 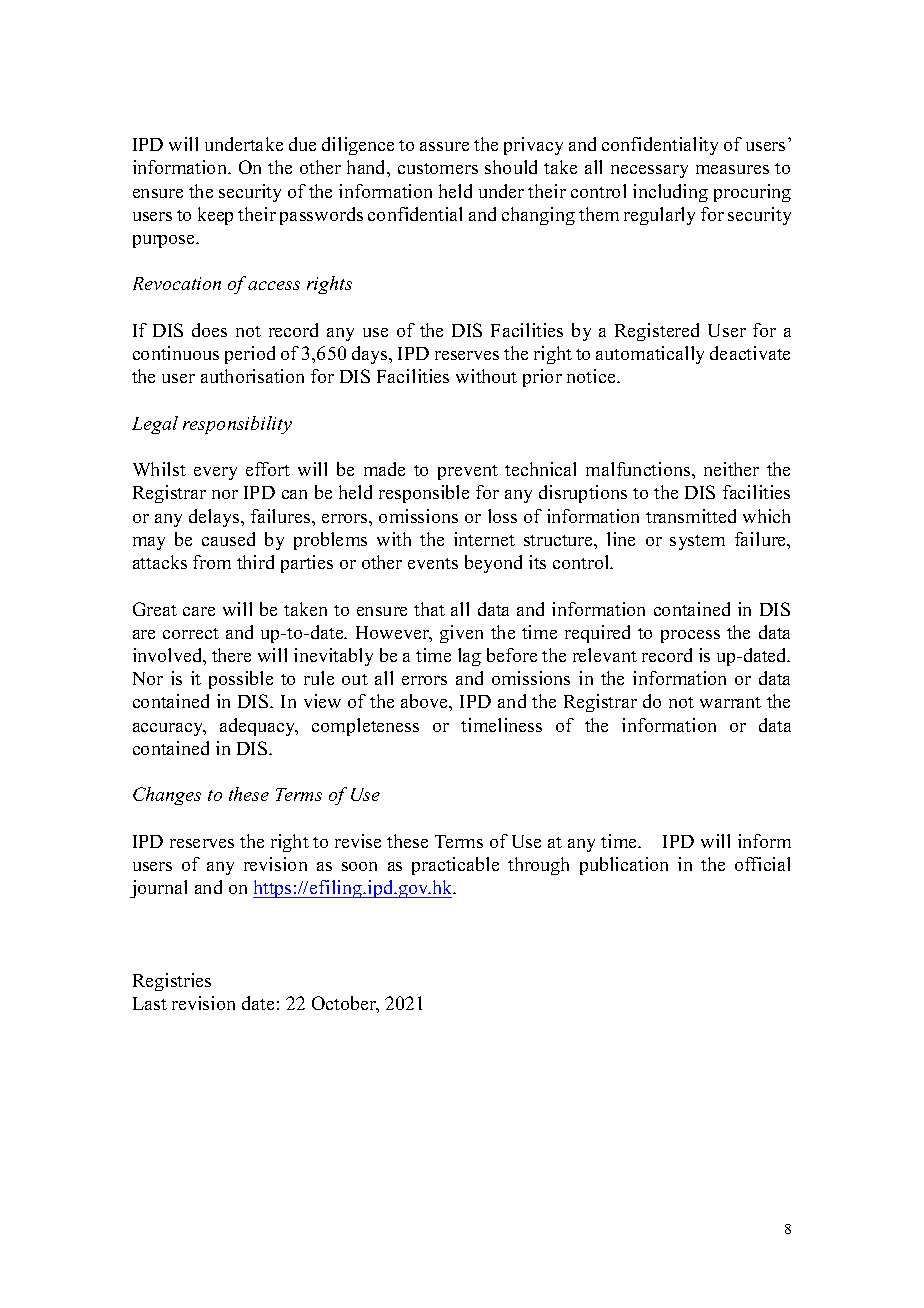 What do you see at coordinates (172, 982) in the image?
I see `Registries` at bounding box center [172, 982].
